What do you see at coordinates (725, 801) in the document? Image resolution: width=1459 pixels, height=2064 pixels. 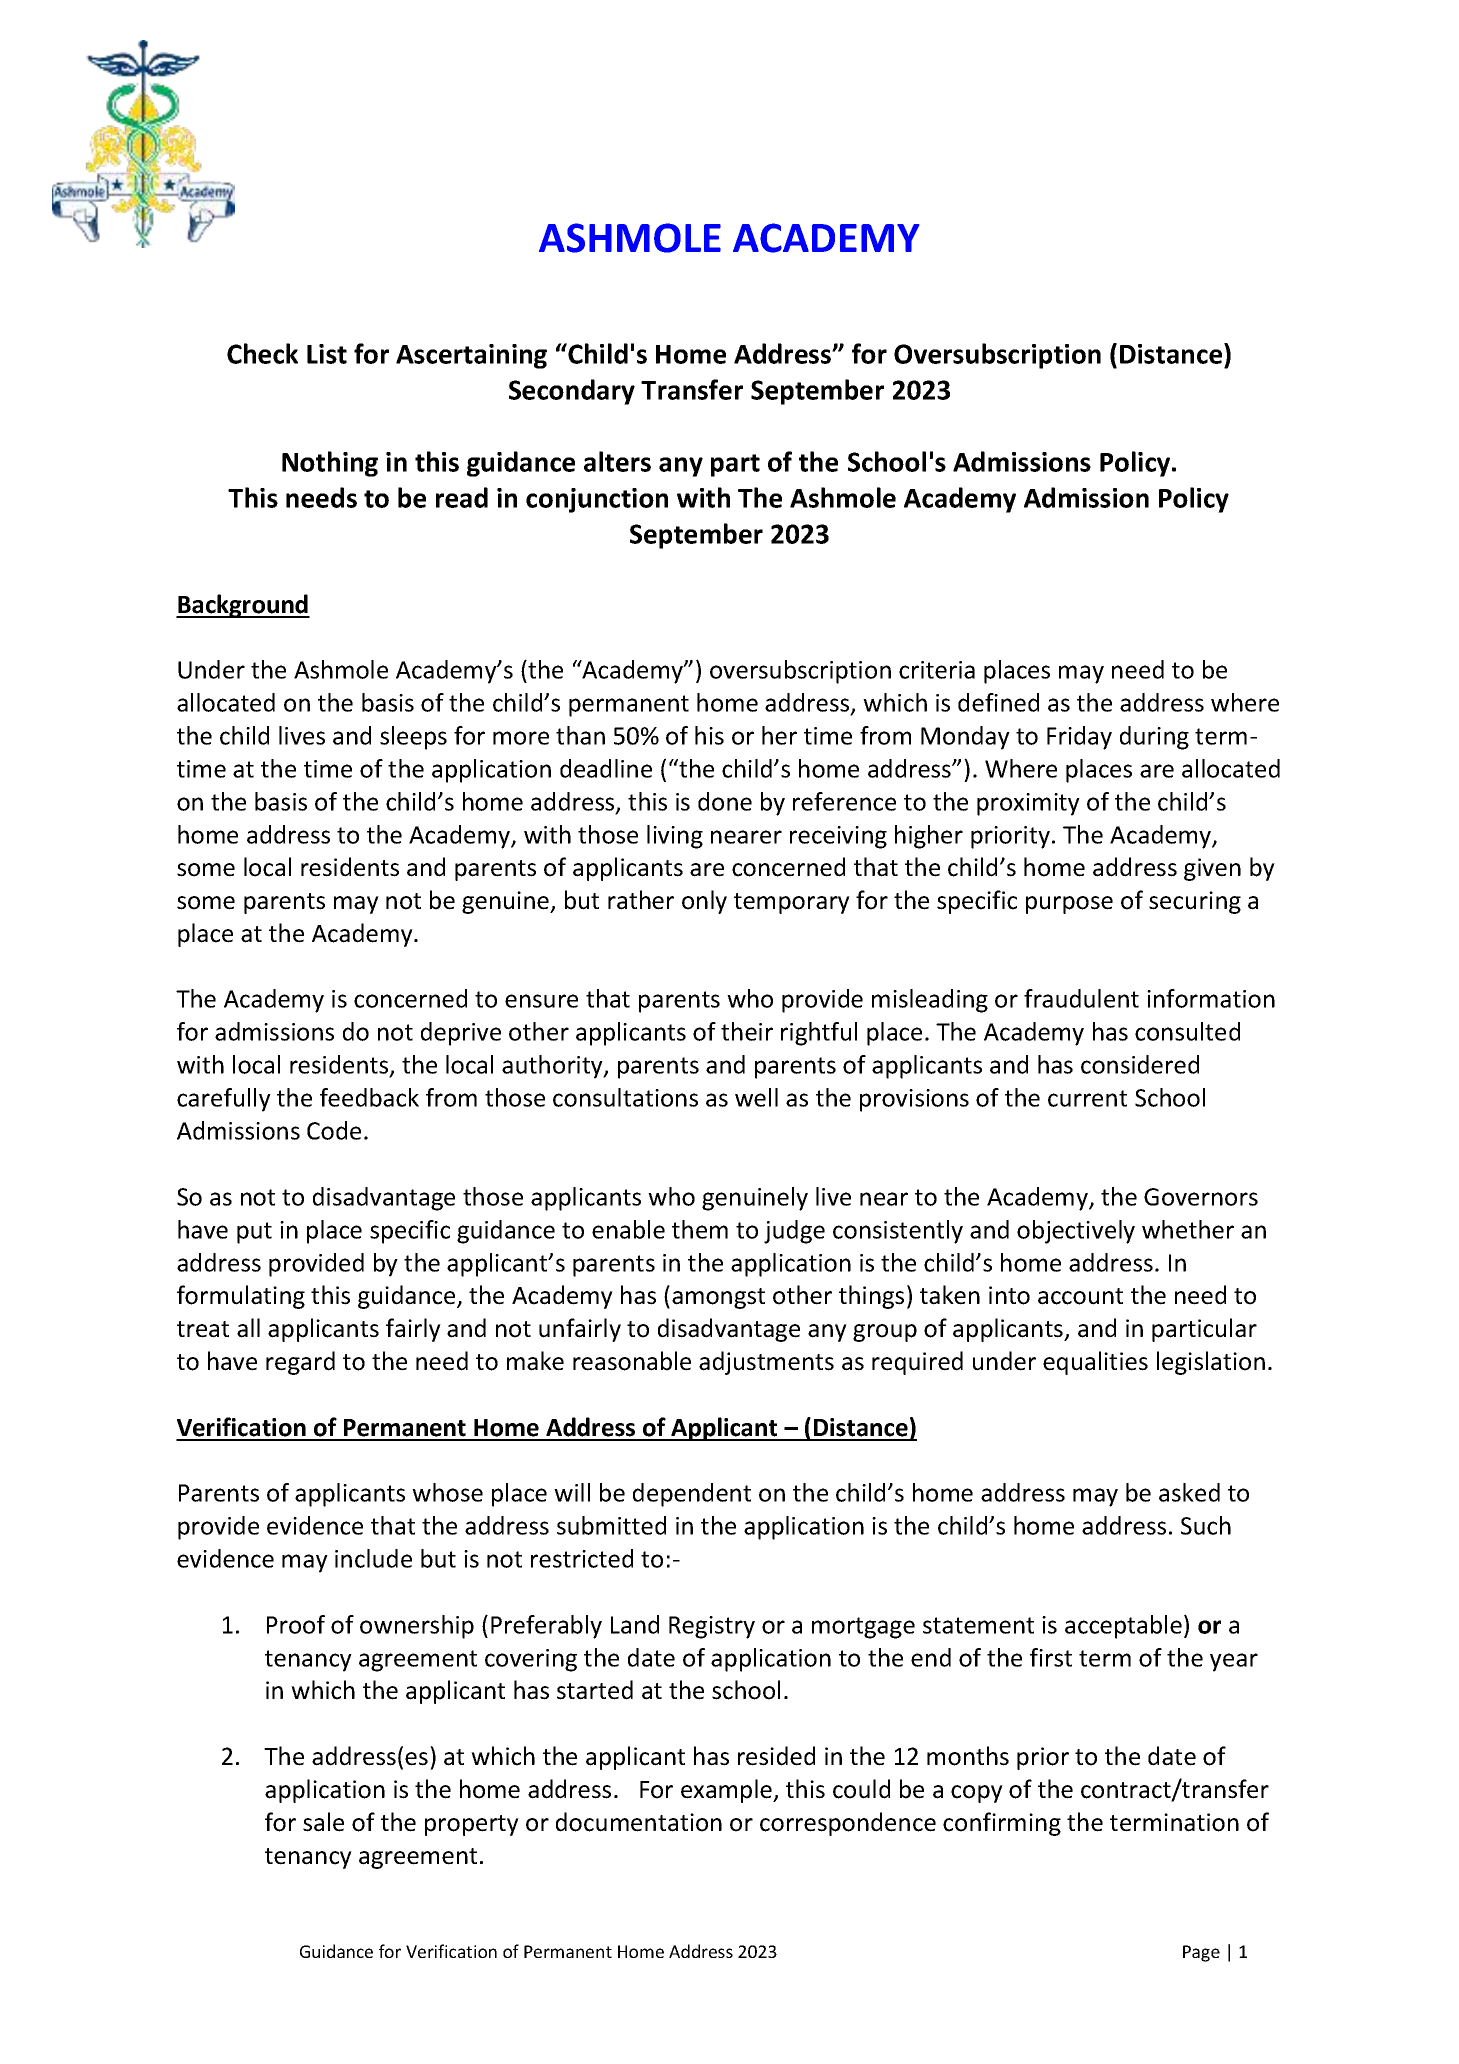 I see `done` at bounding box center [725, 801].
